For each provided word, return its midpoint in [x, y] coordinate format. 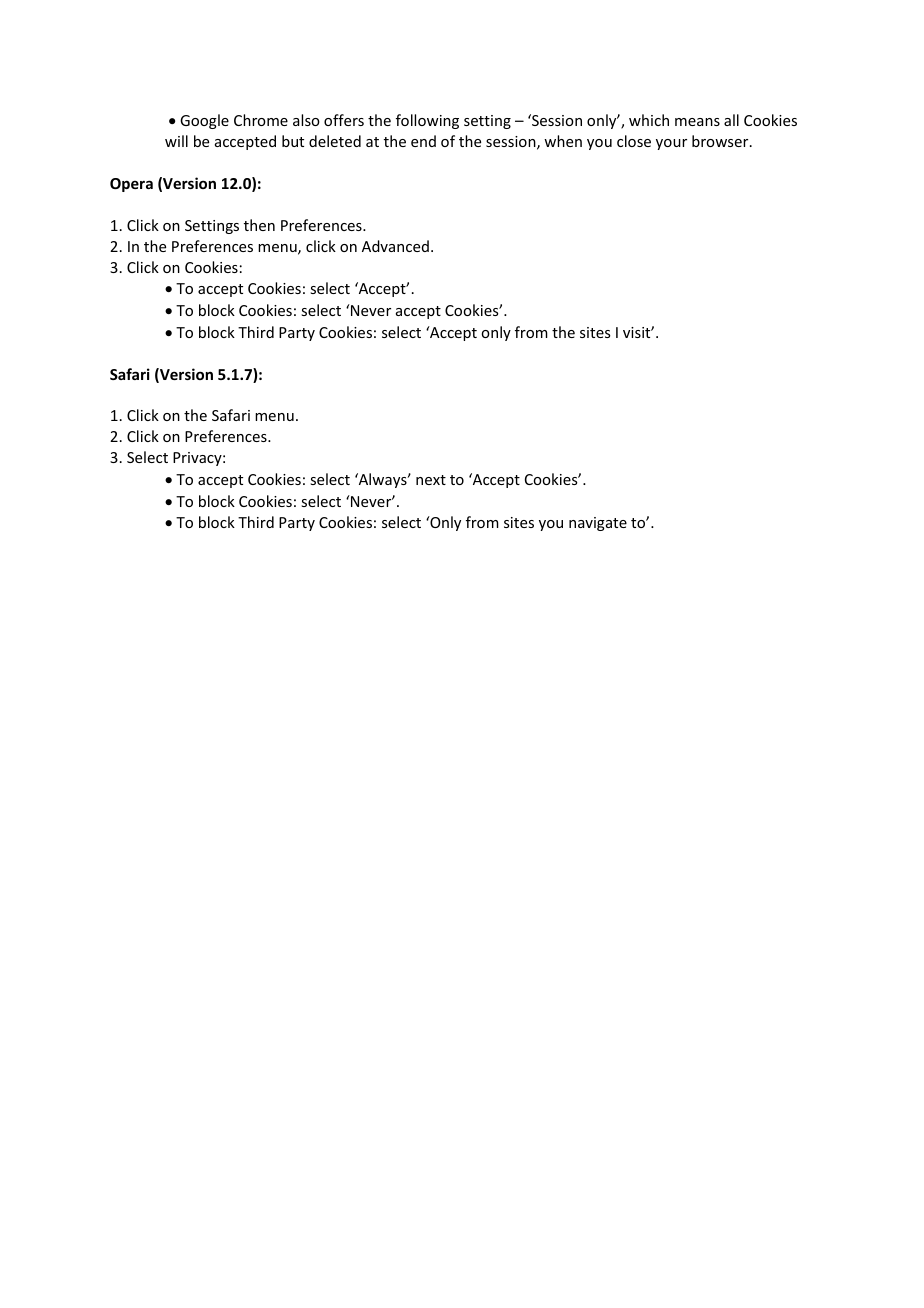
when [563, 141]
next [431, 480]
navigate [598, 524]
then [259, 225]
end [423, 141]
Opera [131, 185]
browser [721, 141]
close [634, 141]
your [671, 144]
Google [204, 121]
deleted [335, 141]
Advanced [395, 246]
